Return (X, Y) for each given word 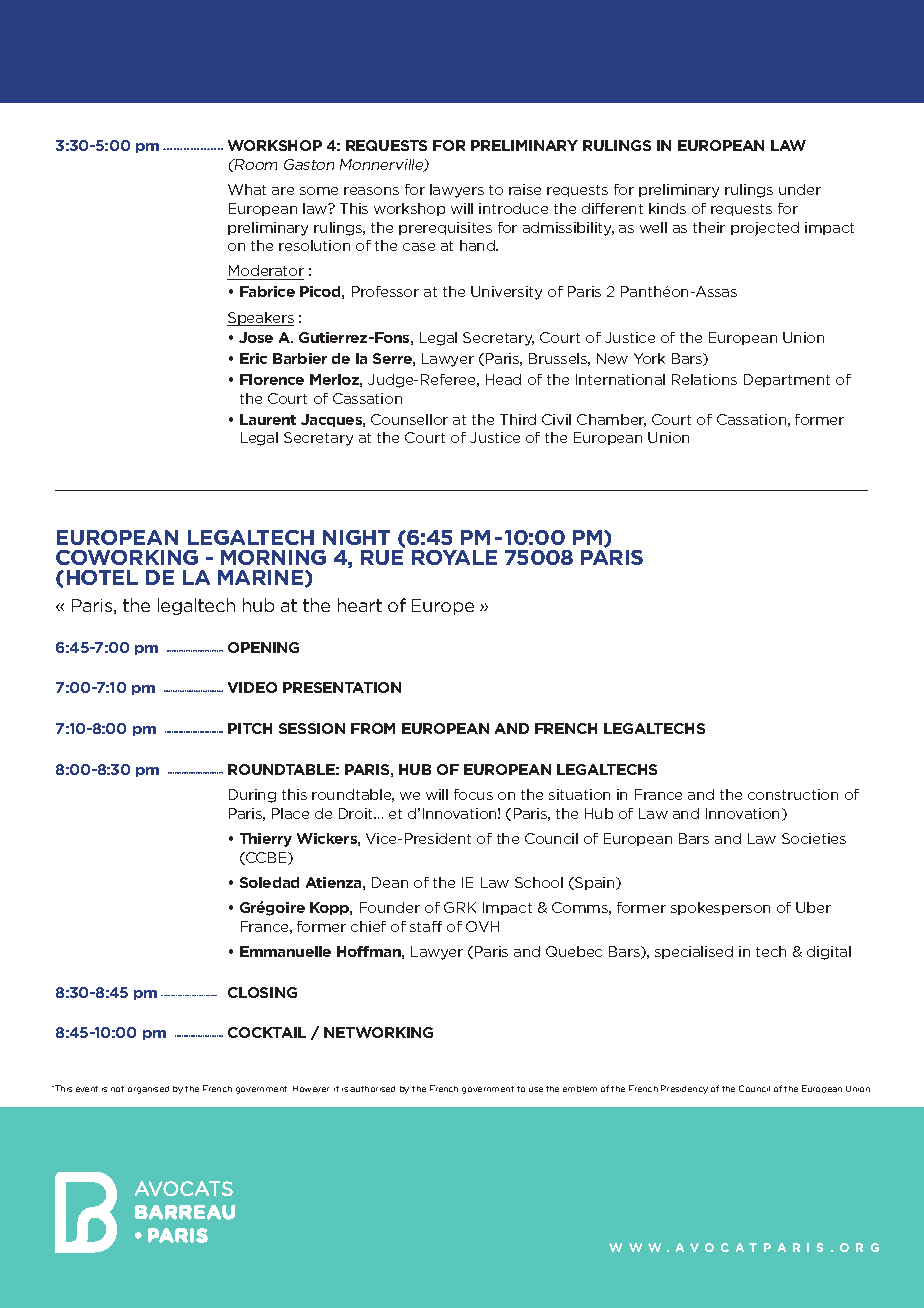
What (247, 189)
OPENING (263, 647)
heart (360, 605)
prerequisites (445, 228)
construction (793, 794)
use (536, 1089)
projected (765, 229)
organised (148, 1090)
